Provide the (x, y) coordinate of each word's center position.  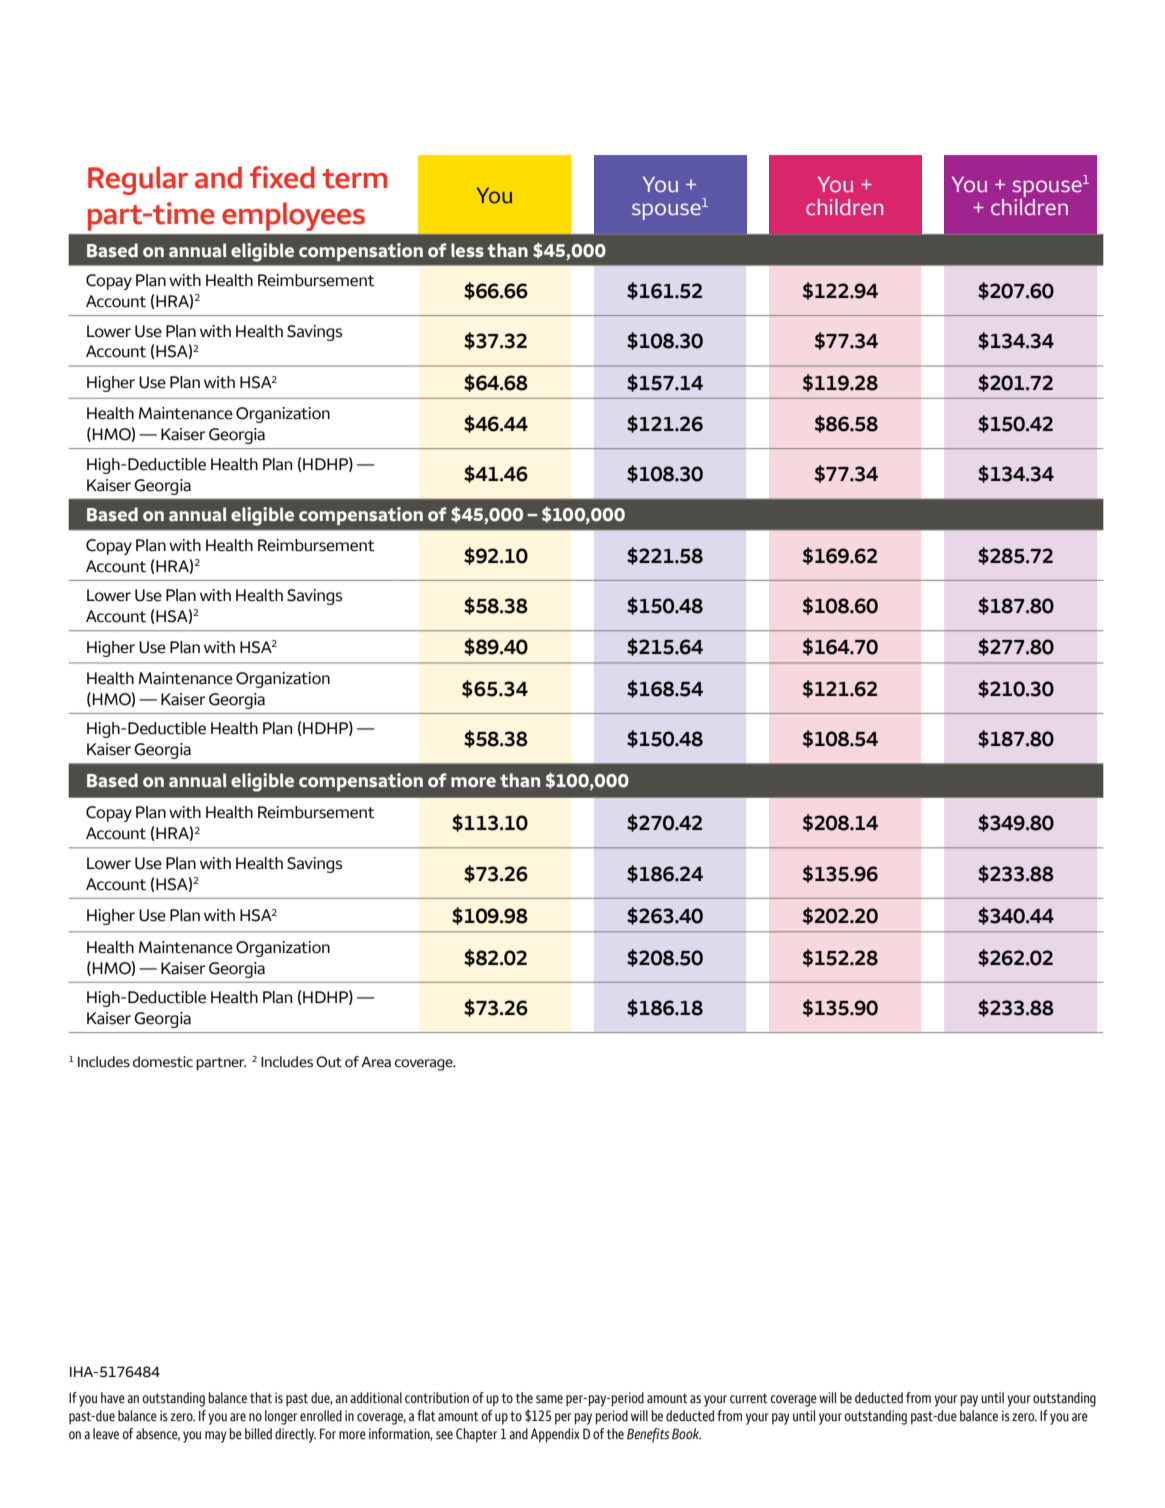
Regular (138, 180)
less (467, 250)
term (354, 179)
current (749, 1398)
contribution (437, 1398)
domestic (163, 1062)
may (216, 1437)
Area (376, 1062)
